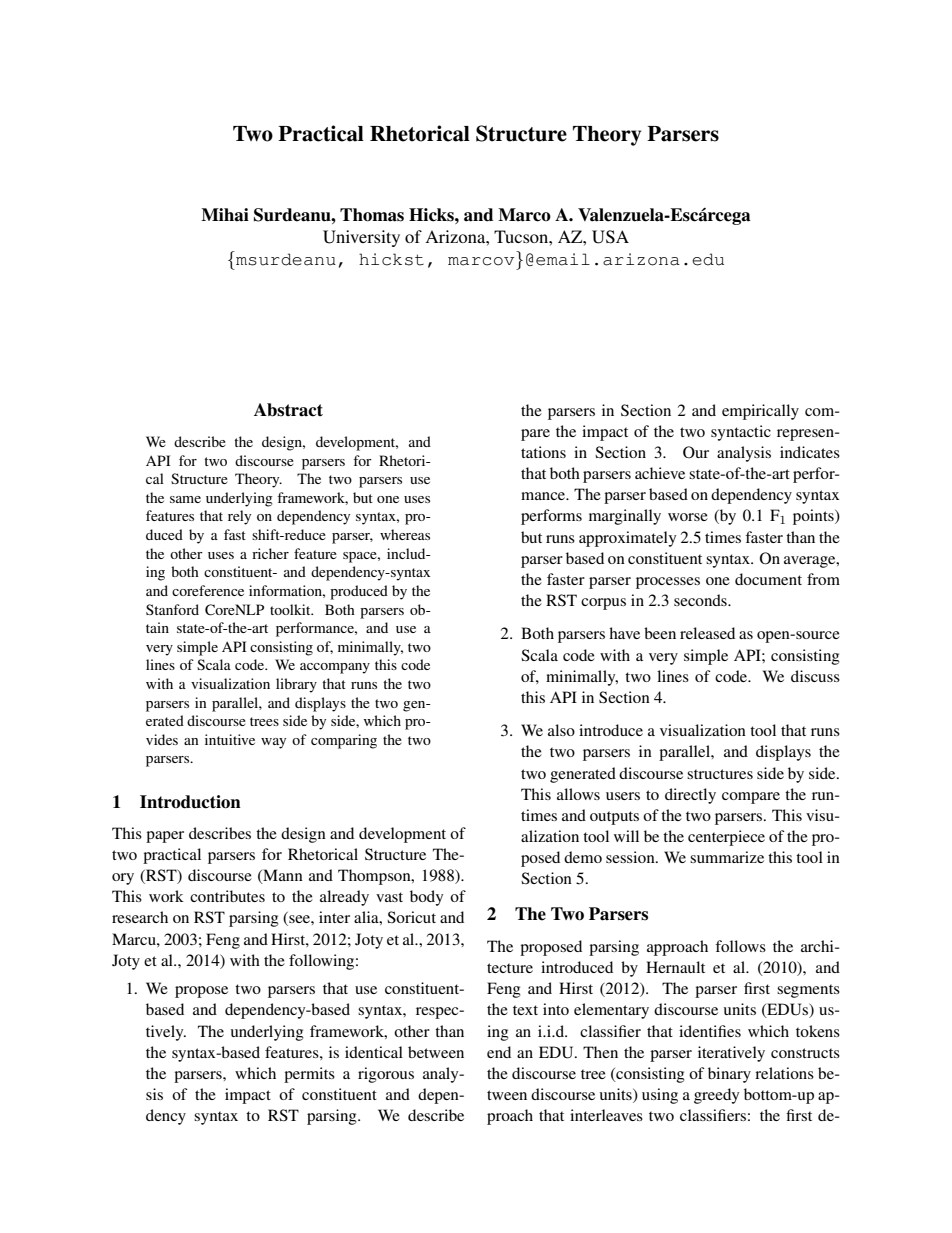 This screenshot has height=1233, width=952. I want to click on permits, so click(309, 1075).
